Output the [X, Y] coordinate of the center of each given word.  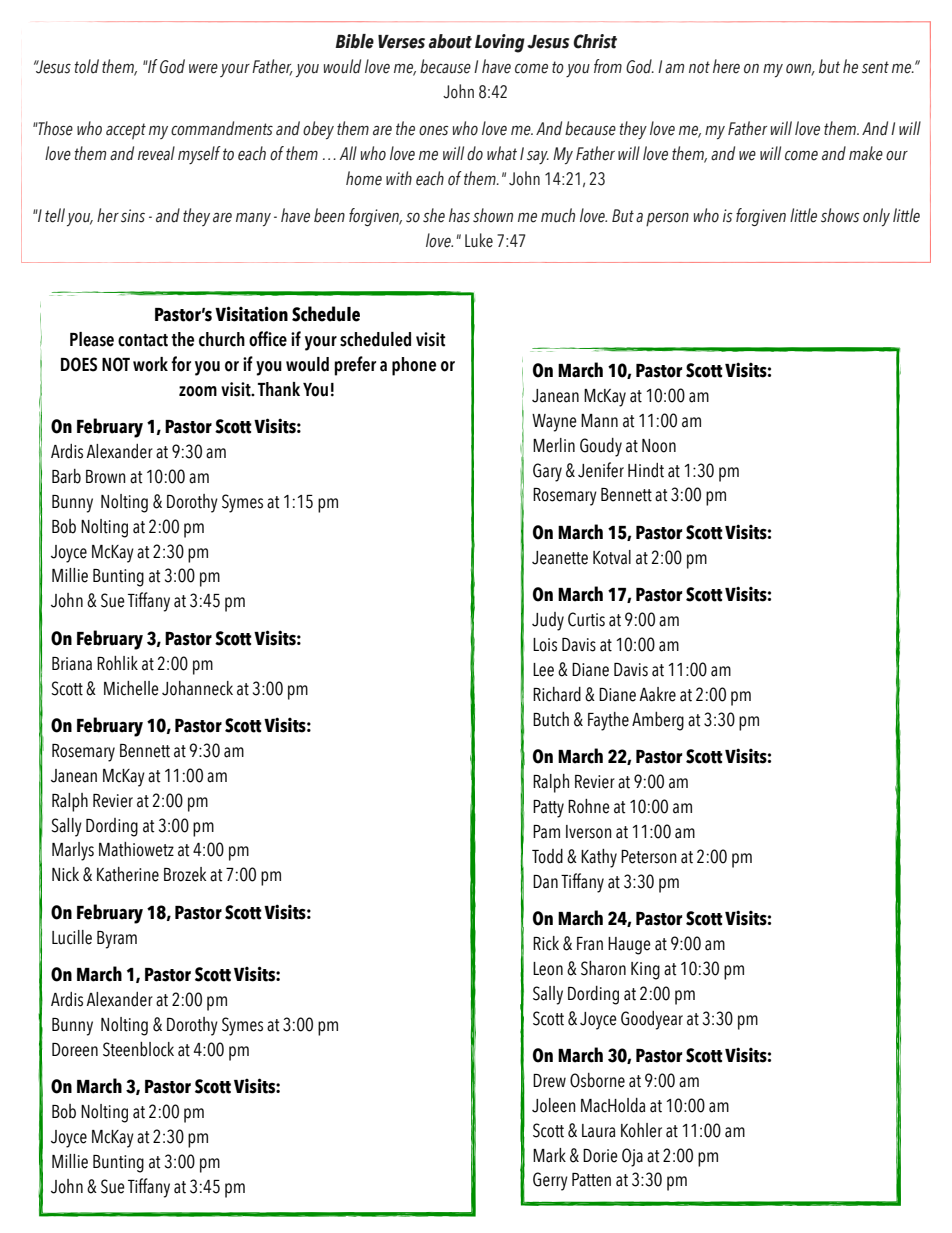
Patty [548, 809]
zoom [198, 391]
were [203, 69]
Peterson [649, 857]
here [726, 66]
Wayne [554, 423]
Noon [659, 446]
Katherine [128, 874]
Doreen [75, 1050]
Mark [549, 1155]
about [450, 41]
